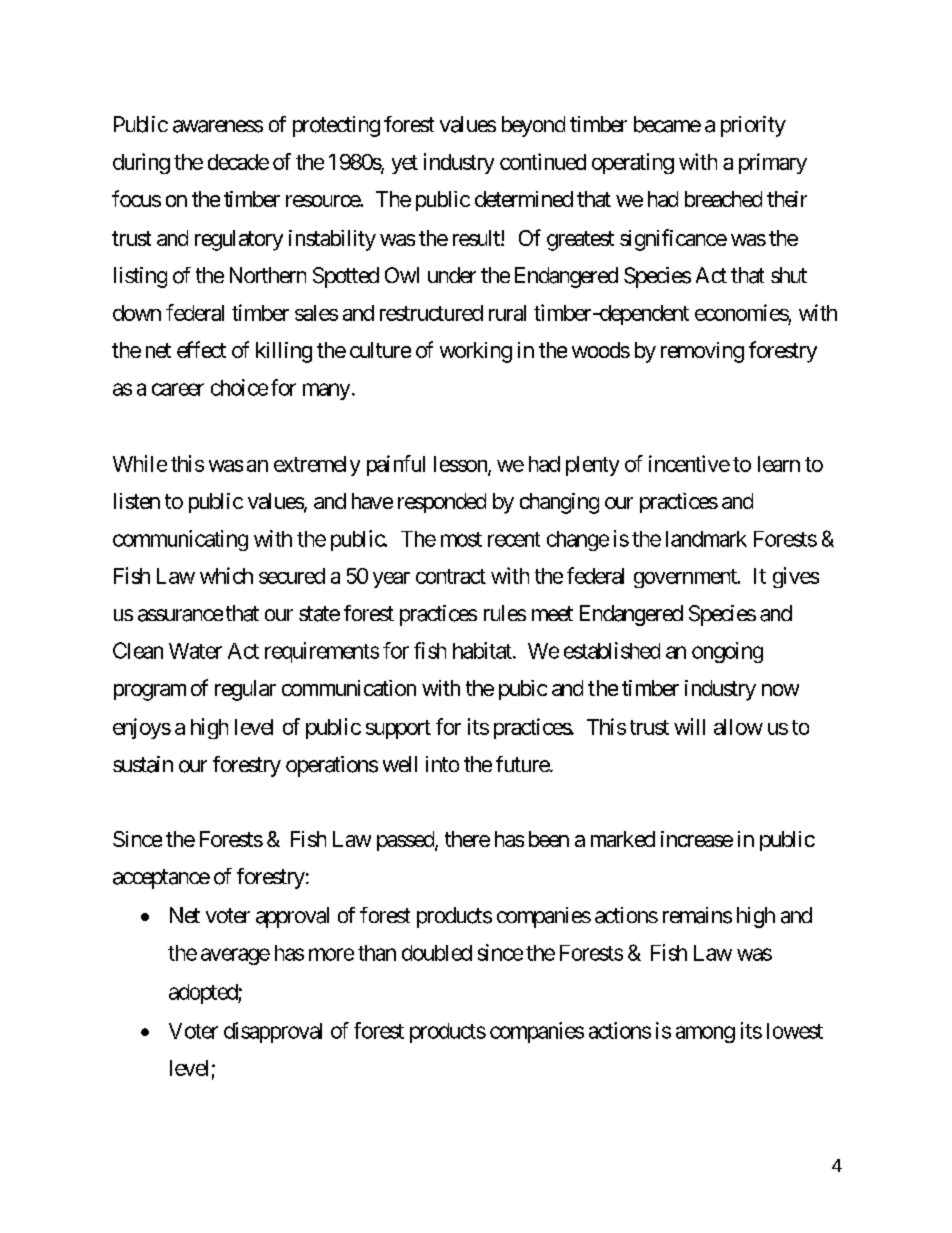 The width and height of the screenshot is (952, 1233). Describe the element at coordinates (437, 953) in the screenshot. I see `doubled` at that location.
